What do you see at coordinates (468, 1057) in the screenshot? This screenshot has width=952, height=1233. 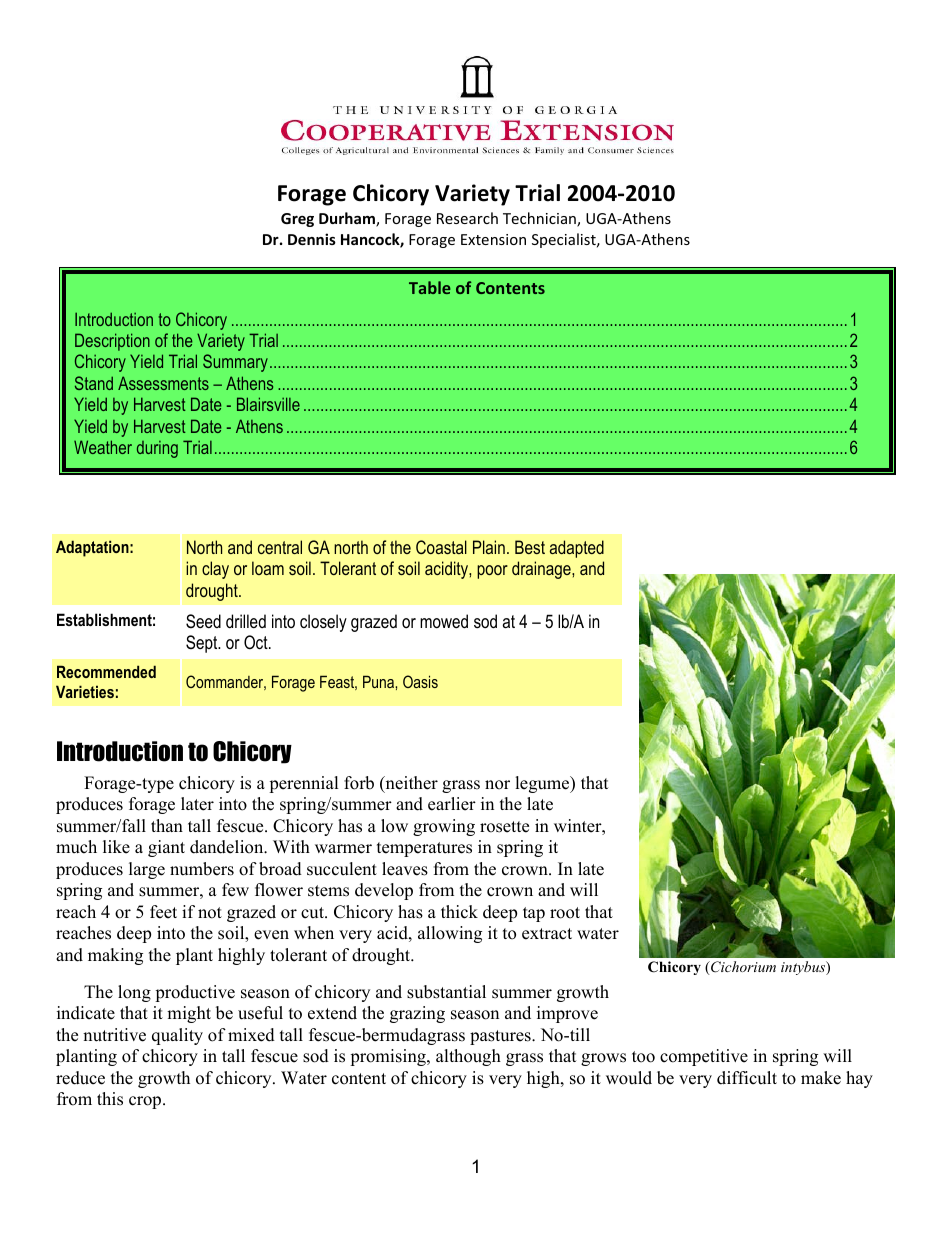 I see `although` at bounding box center [468, 1057].
